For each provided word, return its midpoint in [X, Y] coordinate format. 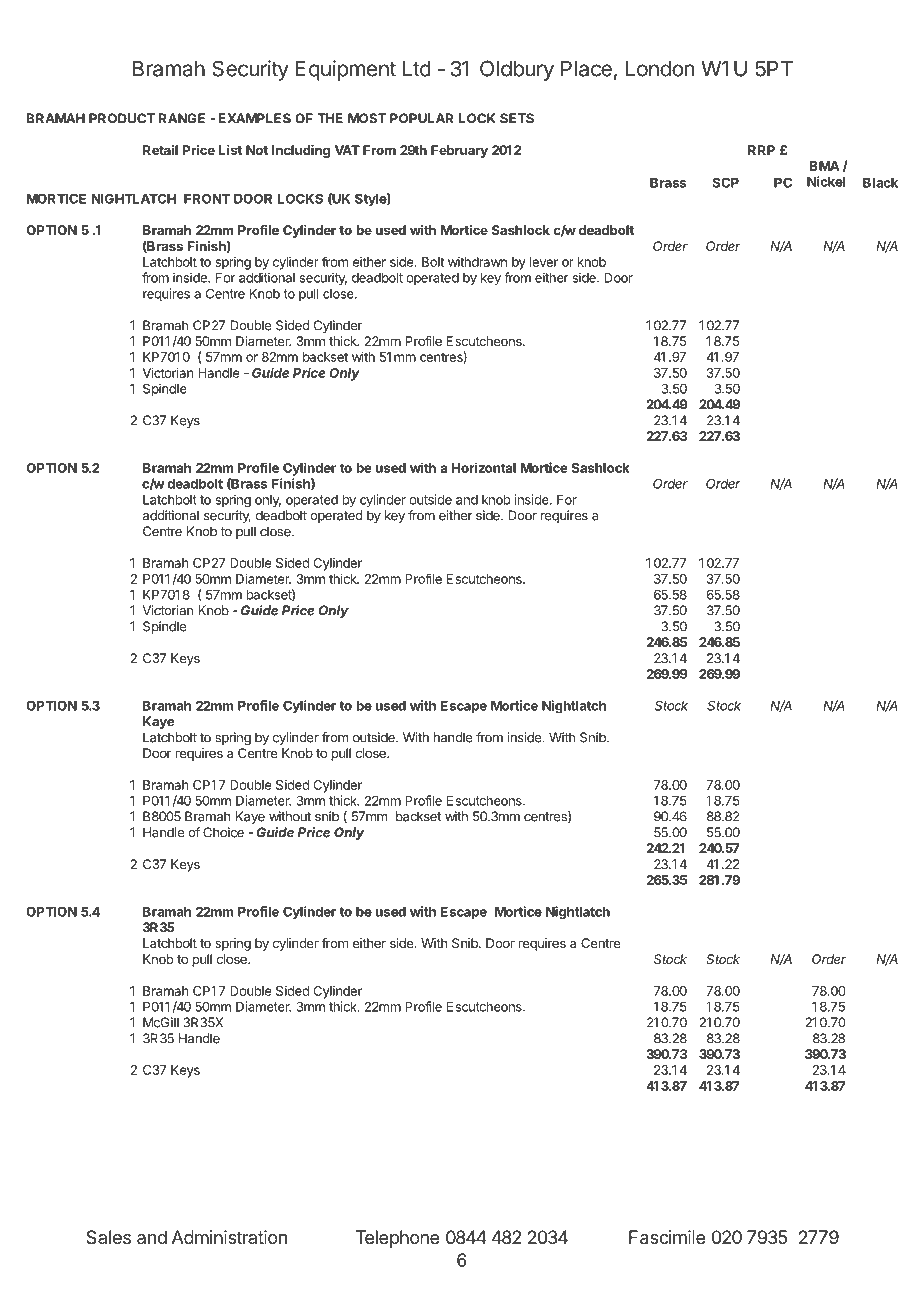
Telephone [398, 1239]
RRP [761, 150]
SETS [517, 118]
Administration [229, 1237]
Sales [108, 1237]
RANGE [182, 118]
